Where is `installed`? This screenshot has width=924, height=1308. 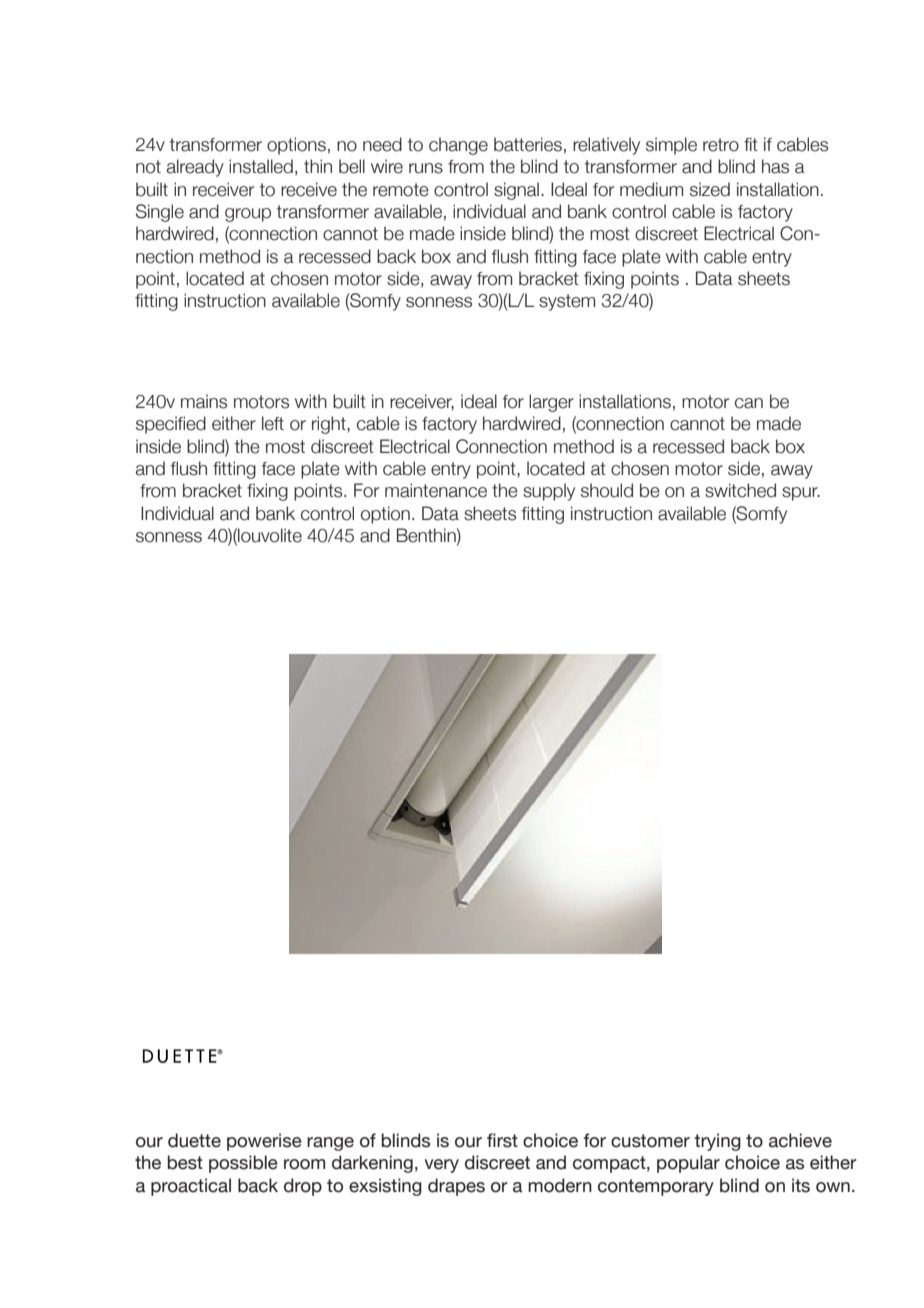 installed is located at coordinates (261, 166).
